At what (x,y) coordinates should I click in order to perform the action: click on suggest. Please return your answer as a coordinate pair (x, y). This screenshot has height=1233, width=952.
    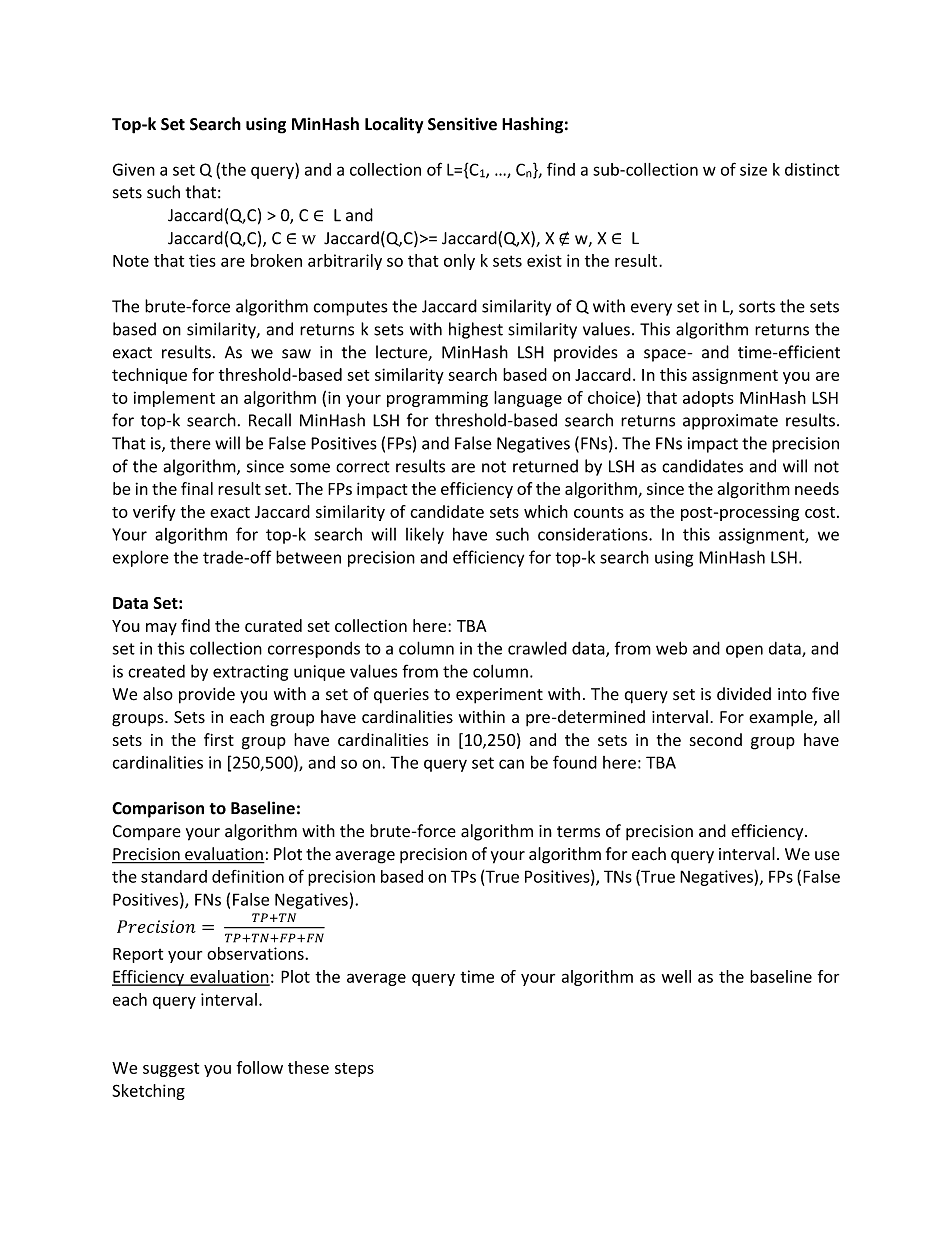
    Looking at the image, I should click on (171, 1070).
